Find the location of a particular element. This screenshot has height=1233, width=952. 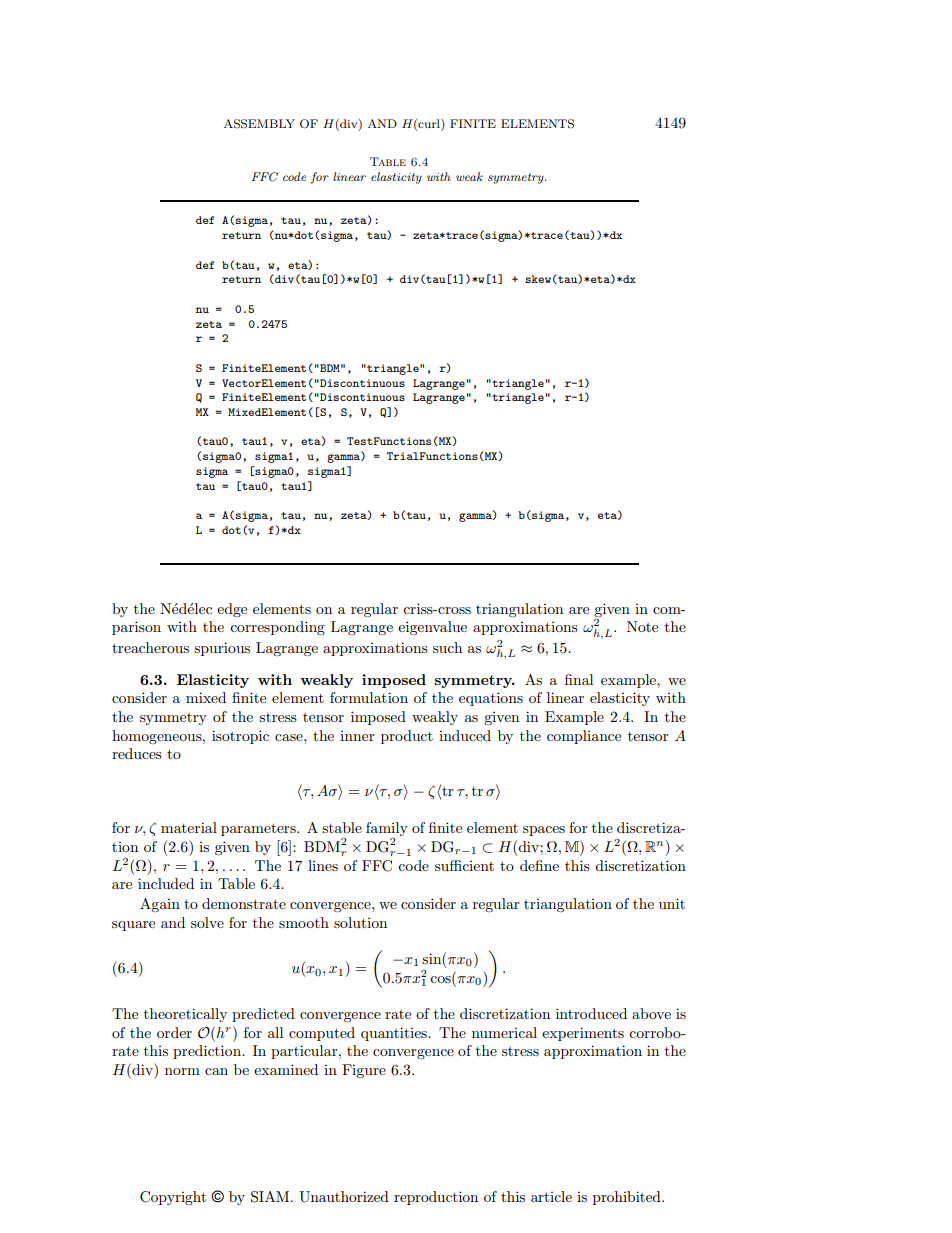

edge is located at coordinates (232, 610).
